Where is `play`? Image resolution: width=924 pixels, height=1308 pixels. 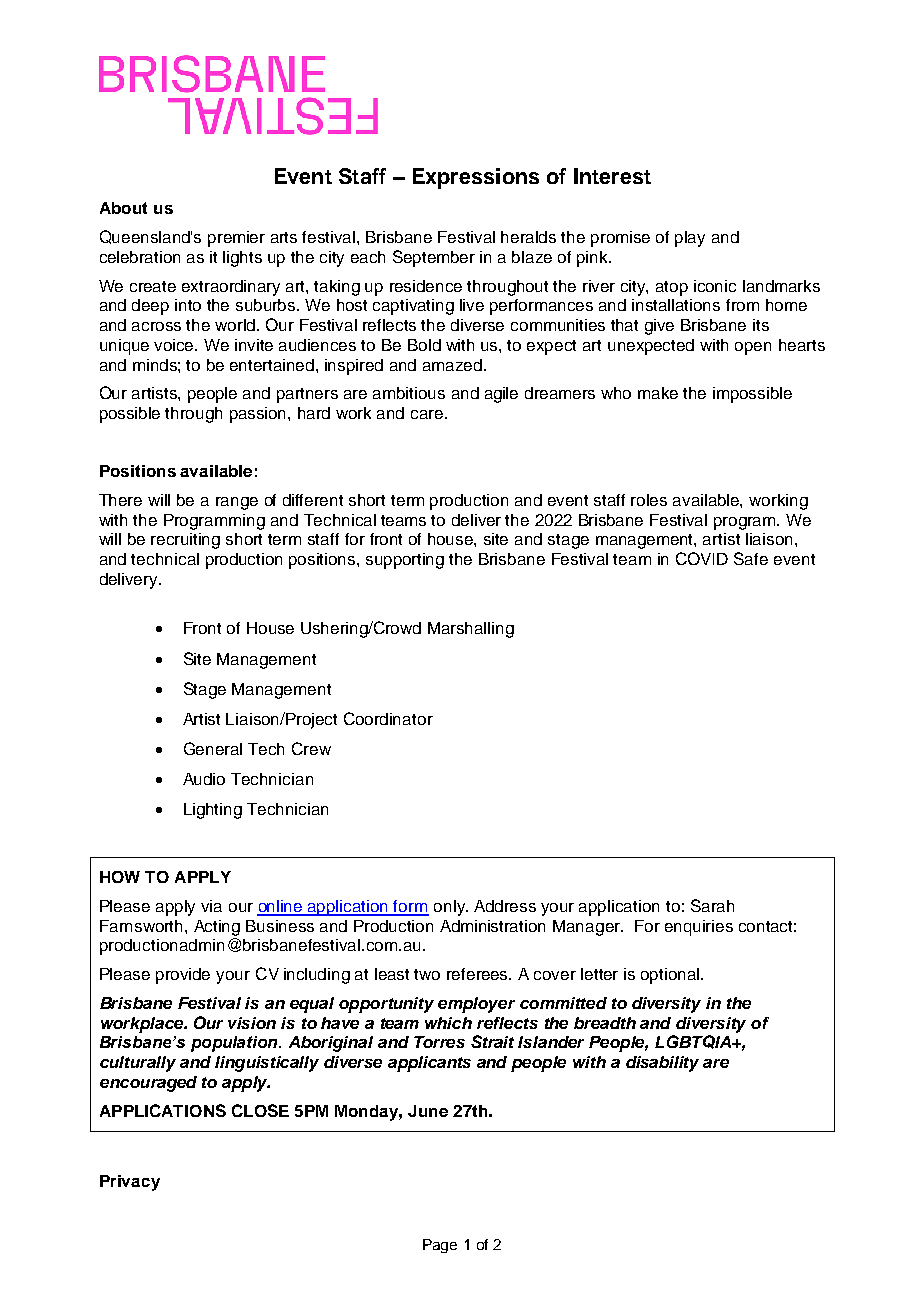
play is located at coordinates (690, 239).
